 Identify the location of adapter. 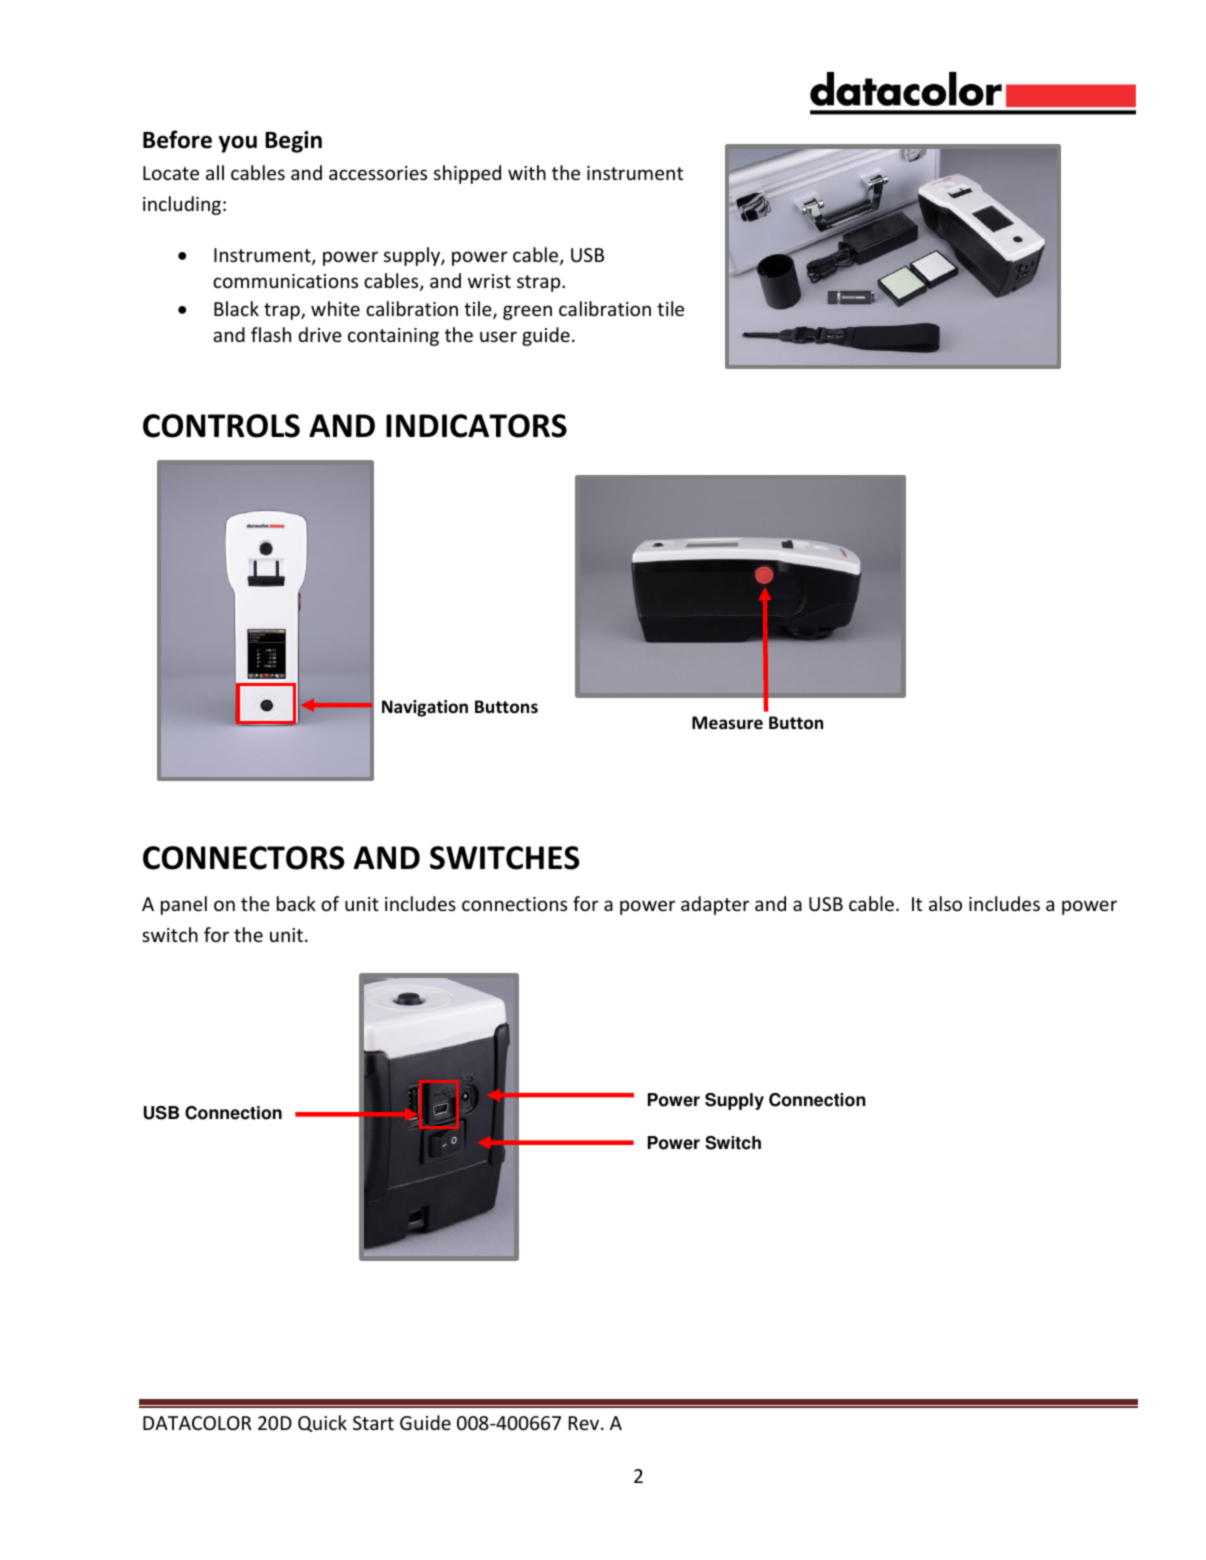
(715, 905).
